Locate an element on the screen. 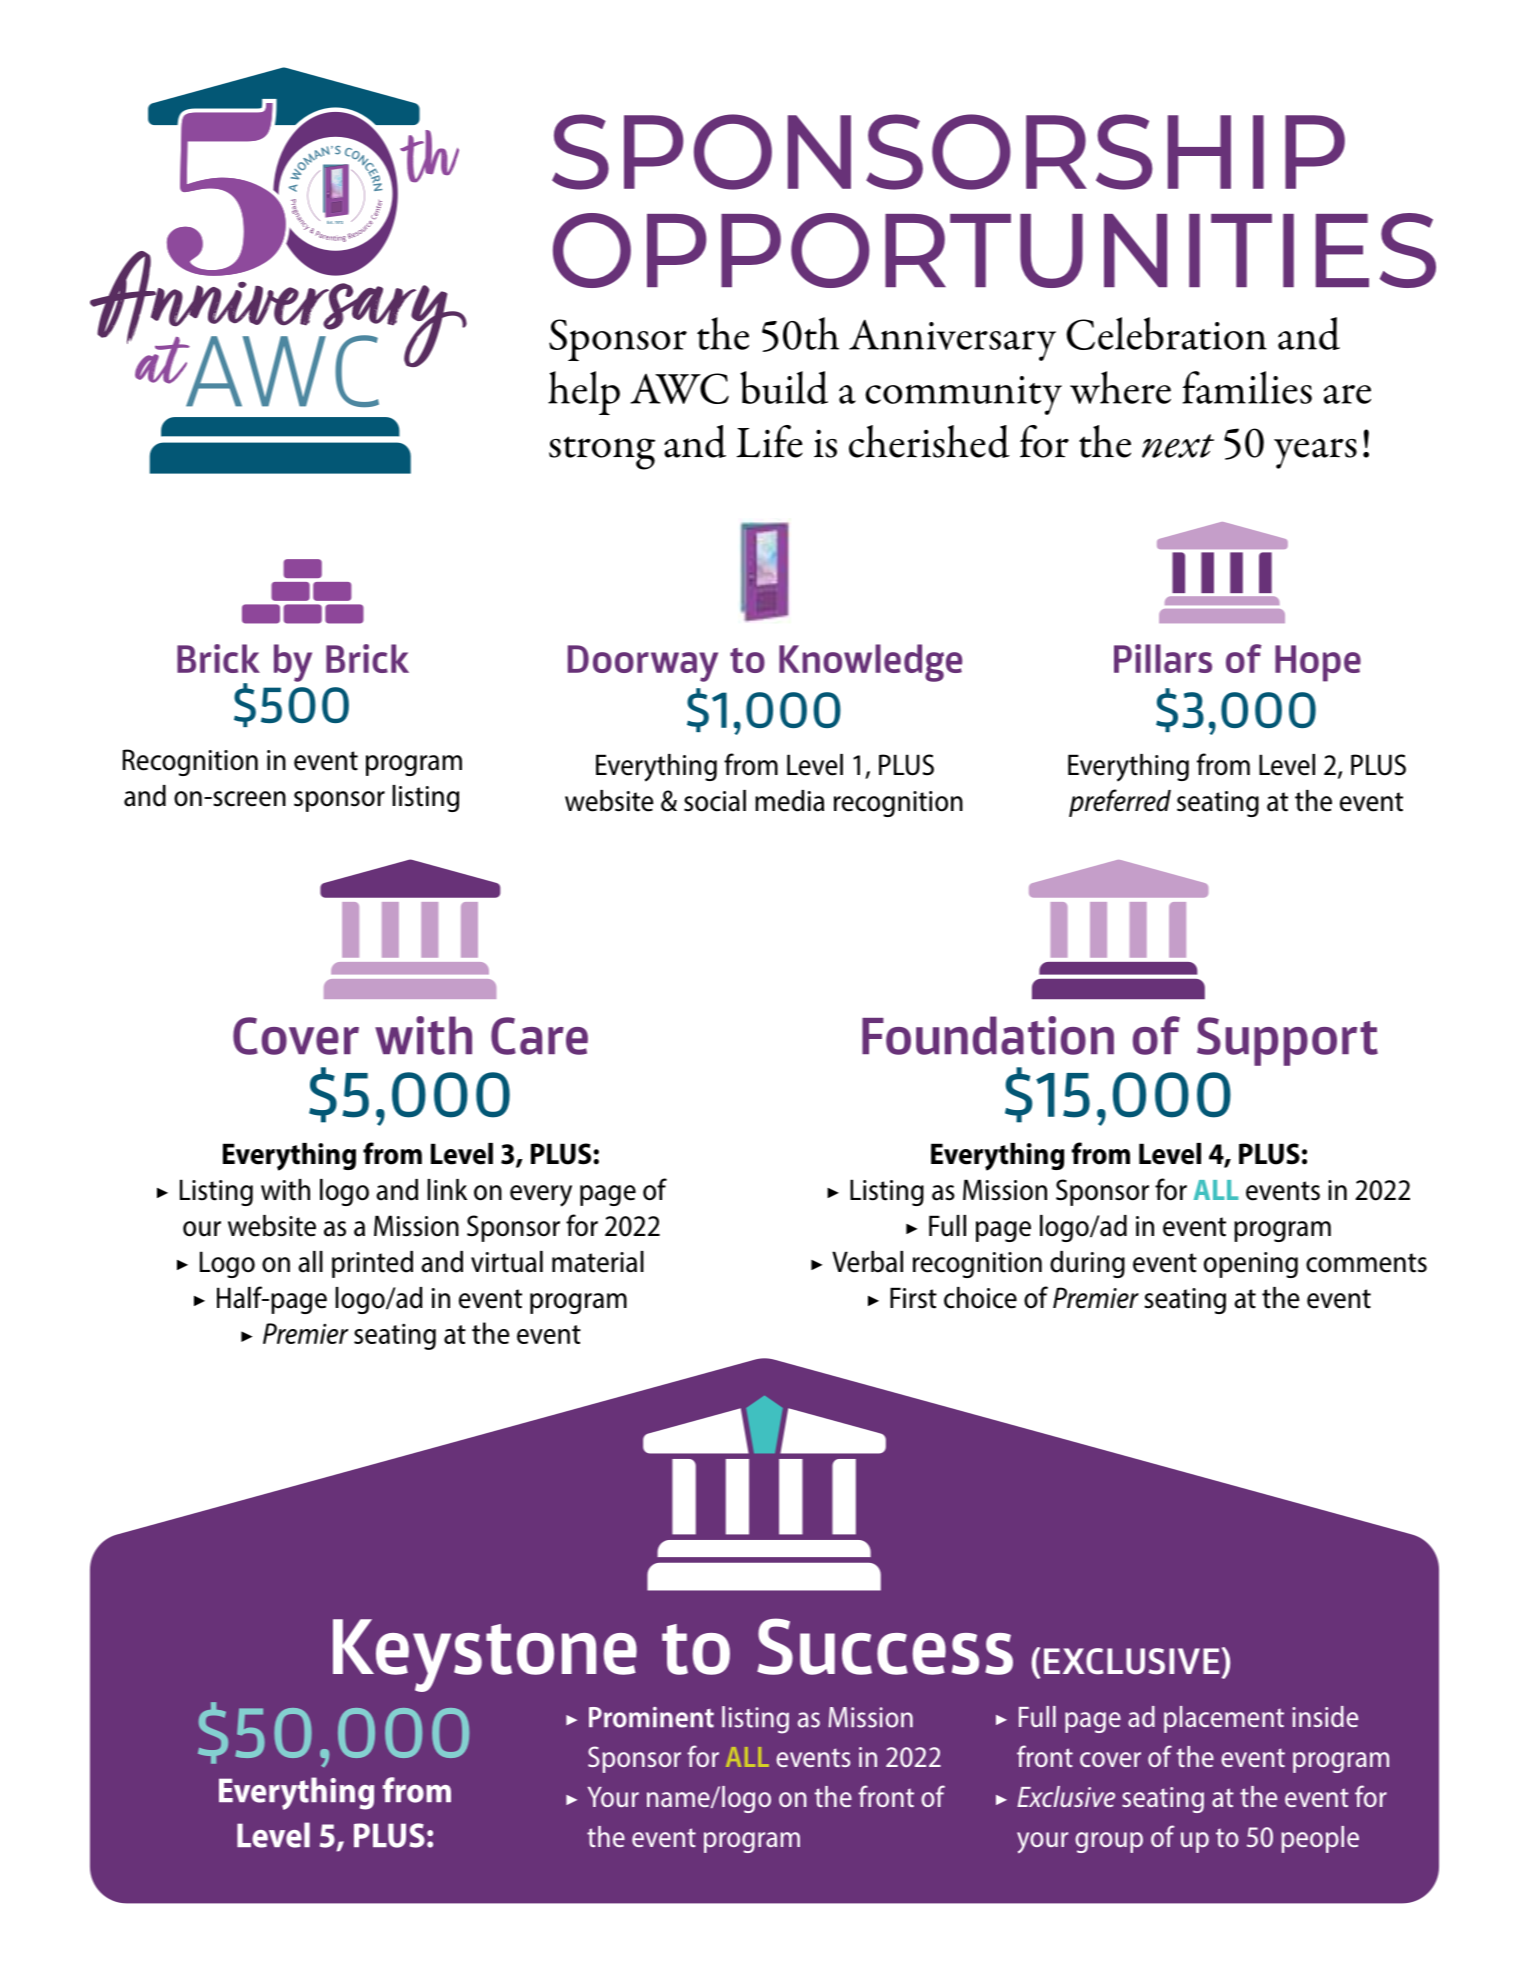 The width and height of the screenshot is (1529, 1979). social is located at coordinates (715, 801).
